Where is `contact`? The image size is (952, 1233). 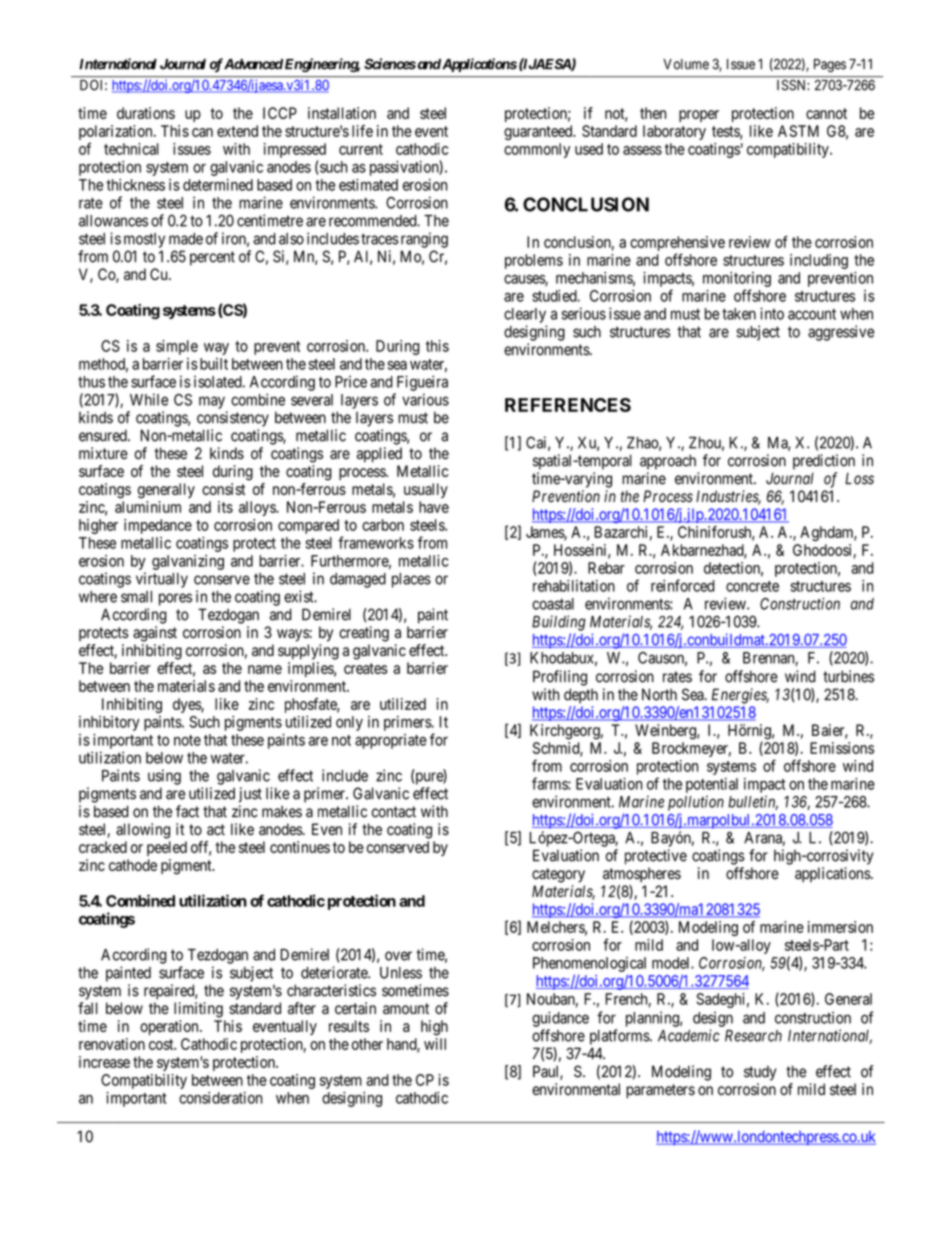 contact is located at coordinates (394, 812).
